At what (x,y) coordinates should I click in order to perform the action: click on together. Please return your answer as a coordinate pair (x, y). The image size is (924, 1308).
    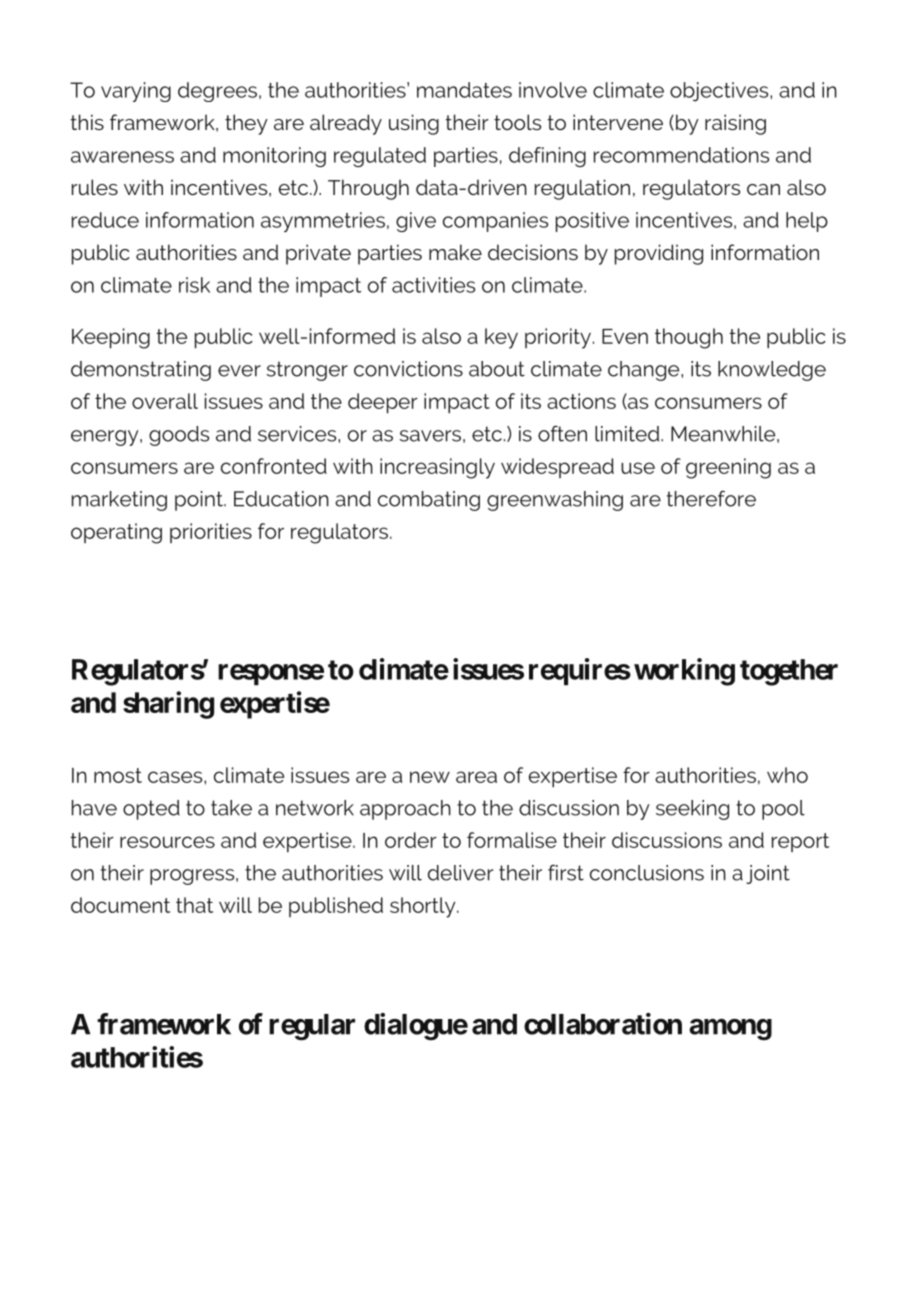
    Looking at the image, I should click on (789, 672).
